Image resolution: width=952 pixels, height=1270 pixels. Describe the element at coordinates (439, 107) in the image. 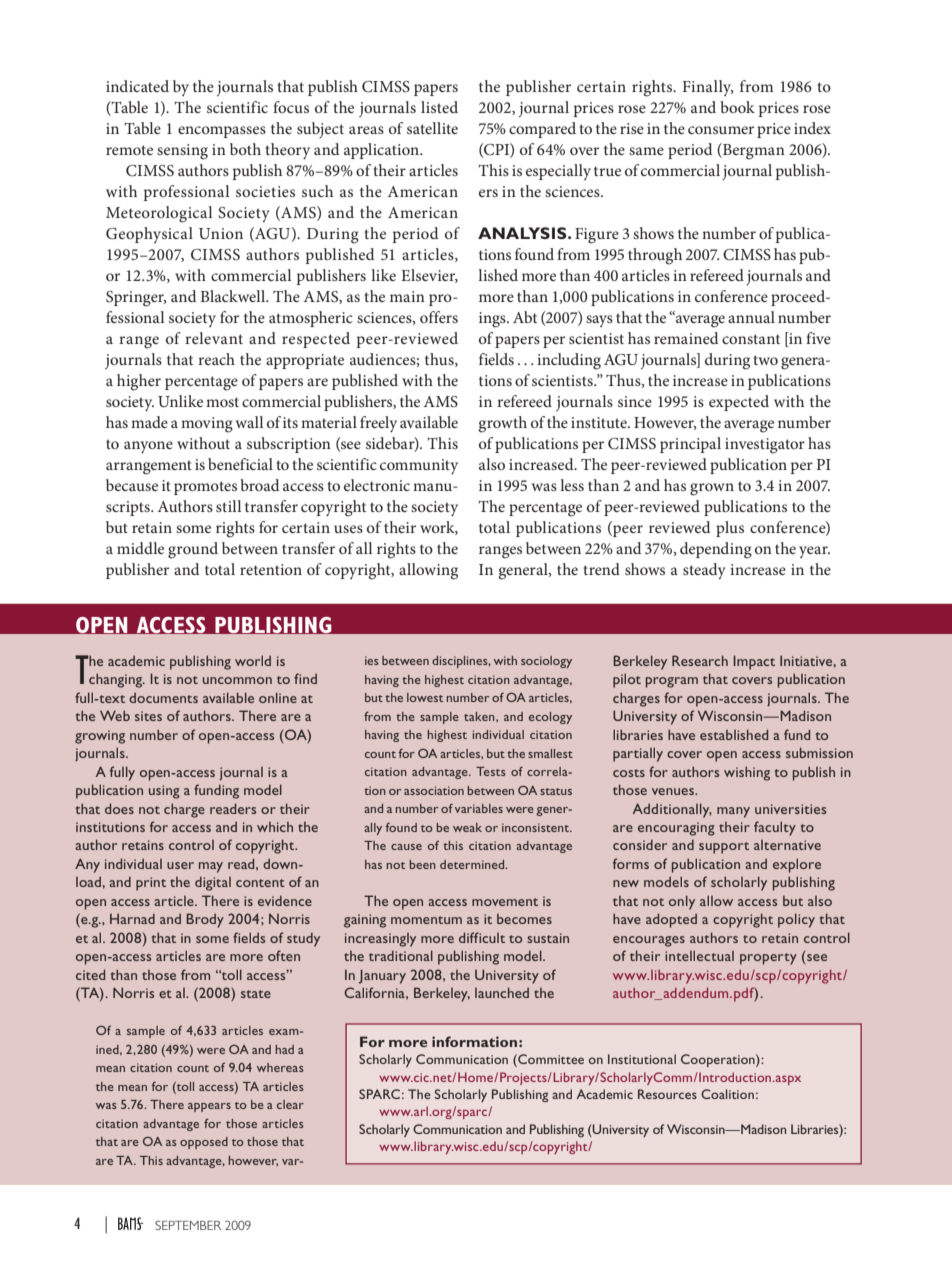

I see `listed` at that location.
